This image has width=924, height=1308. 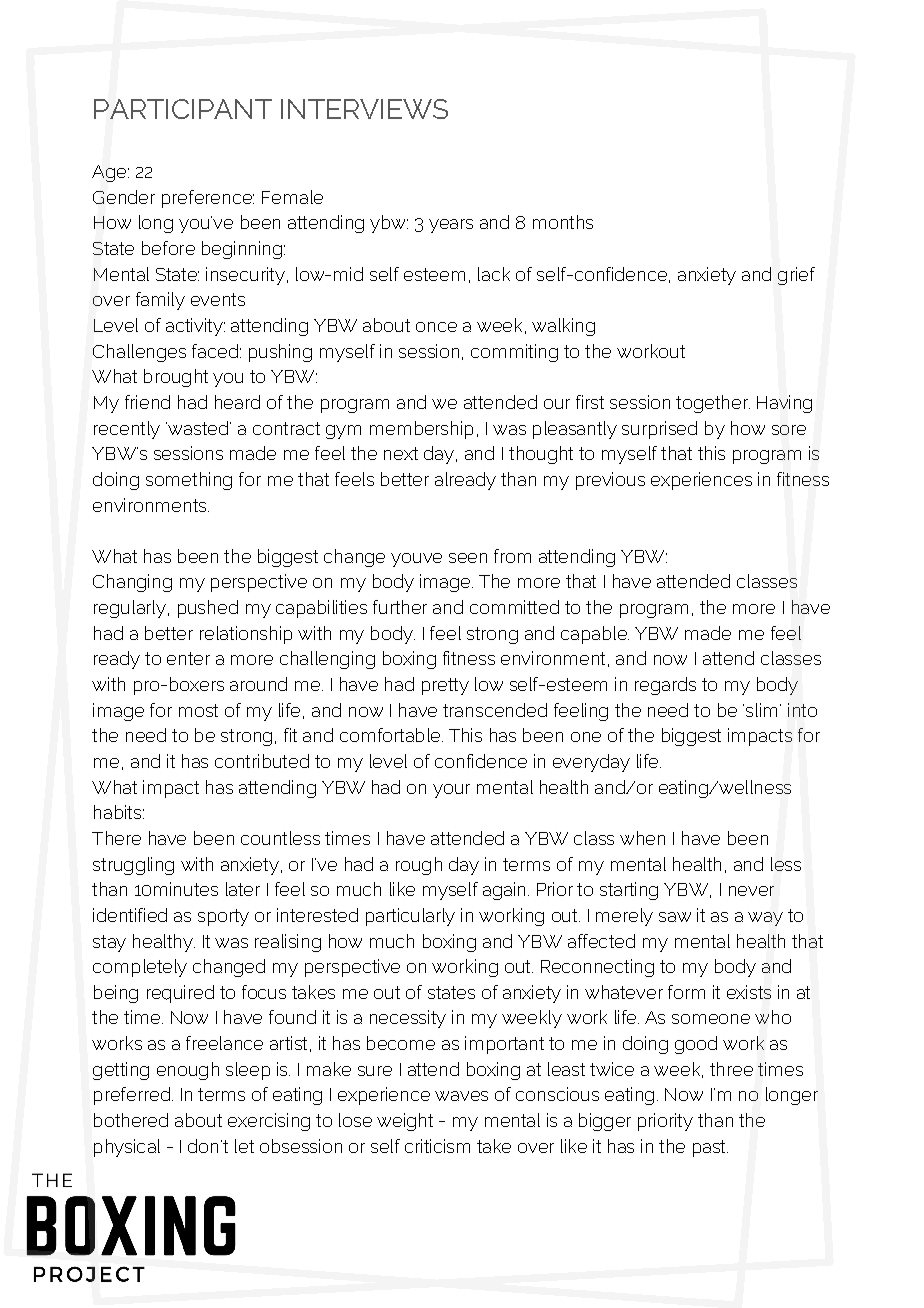 I want to click on PARTICIPANT, so click(x=183, y=109).
